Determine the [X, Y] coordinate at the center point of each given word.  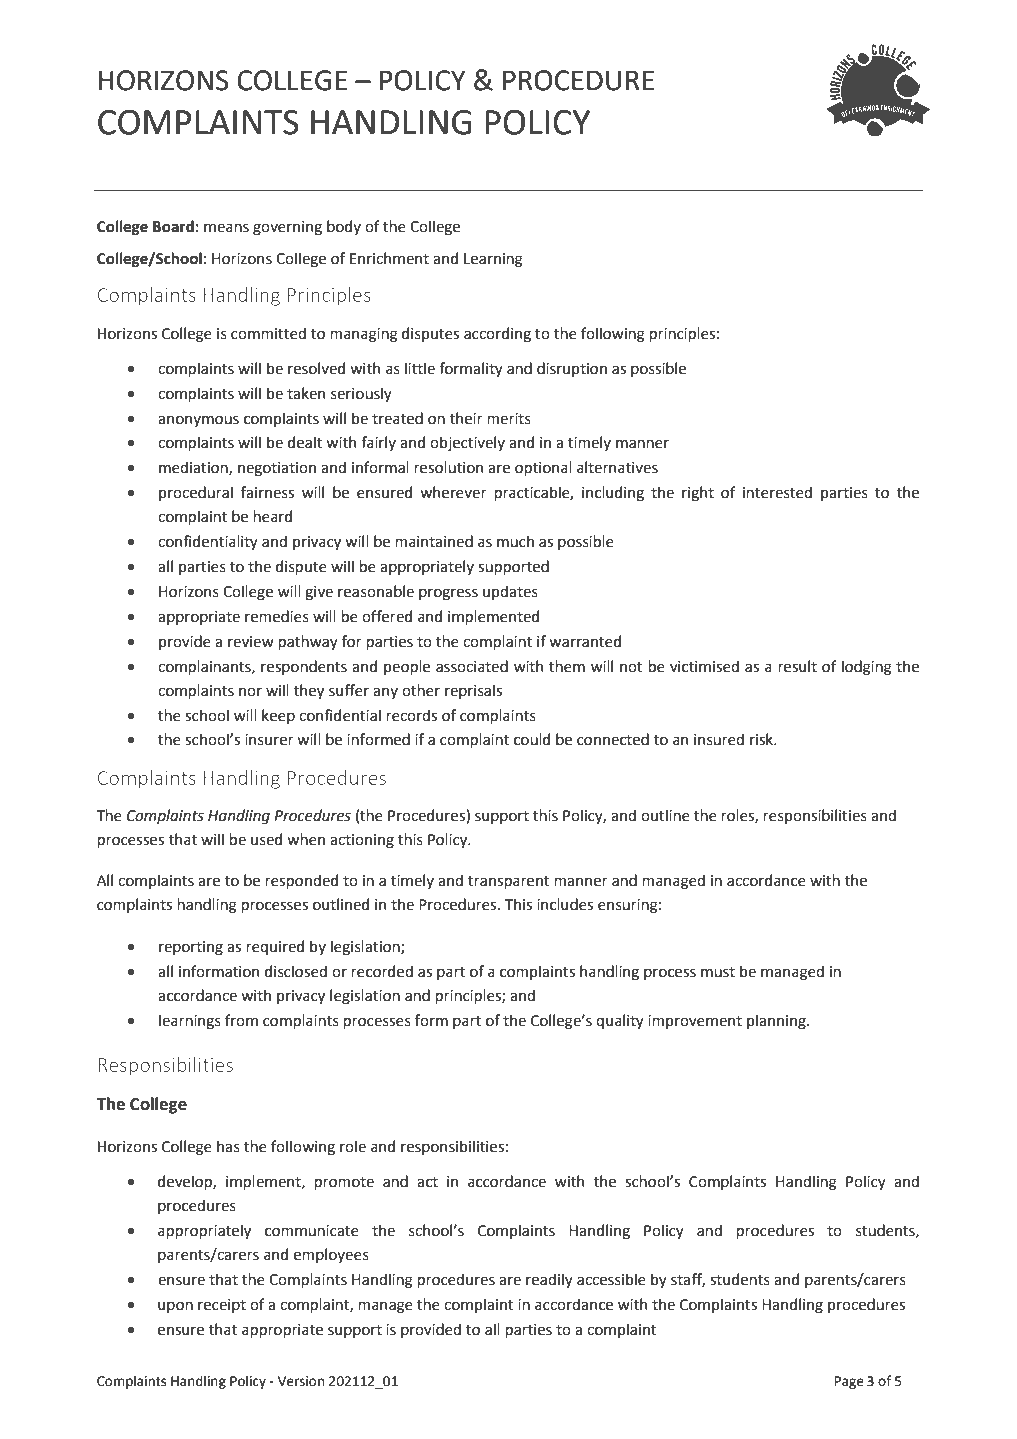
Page [849, 1382]
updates [510, 592]
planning [777, 1021]
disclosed [296, 971]
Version [301, 1381]
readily [549, 1280]
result [797, 666]
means [226, 228]
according [497, 334]
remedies [277, 616]
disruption [572, 369]
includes [565, 904]
